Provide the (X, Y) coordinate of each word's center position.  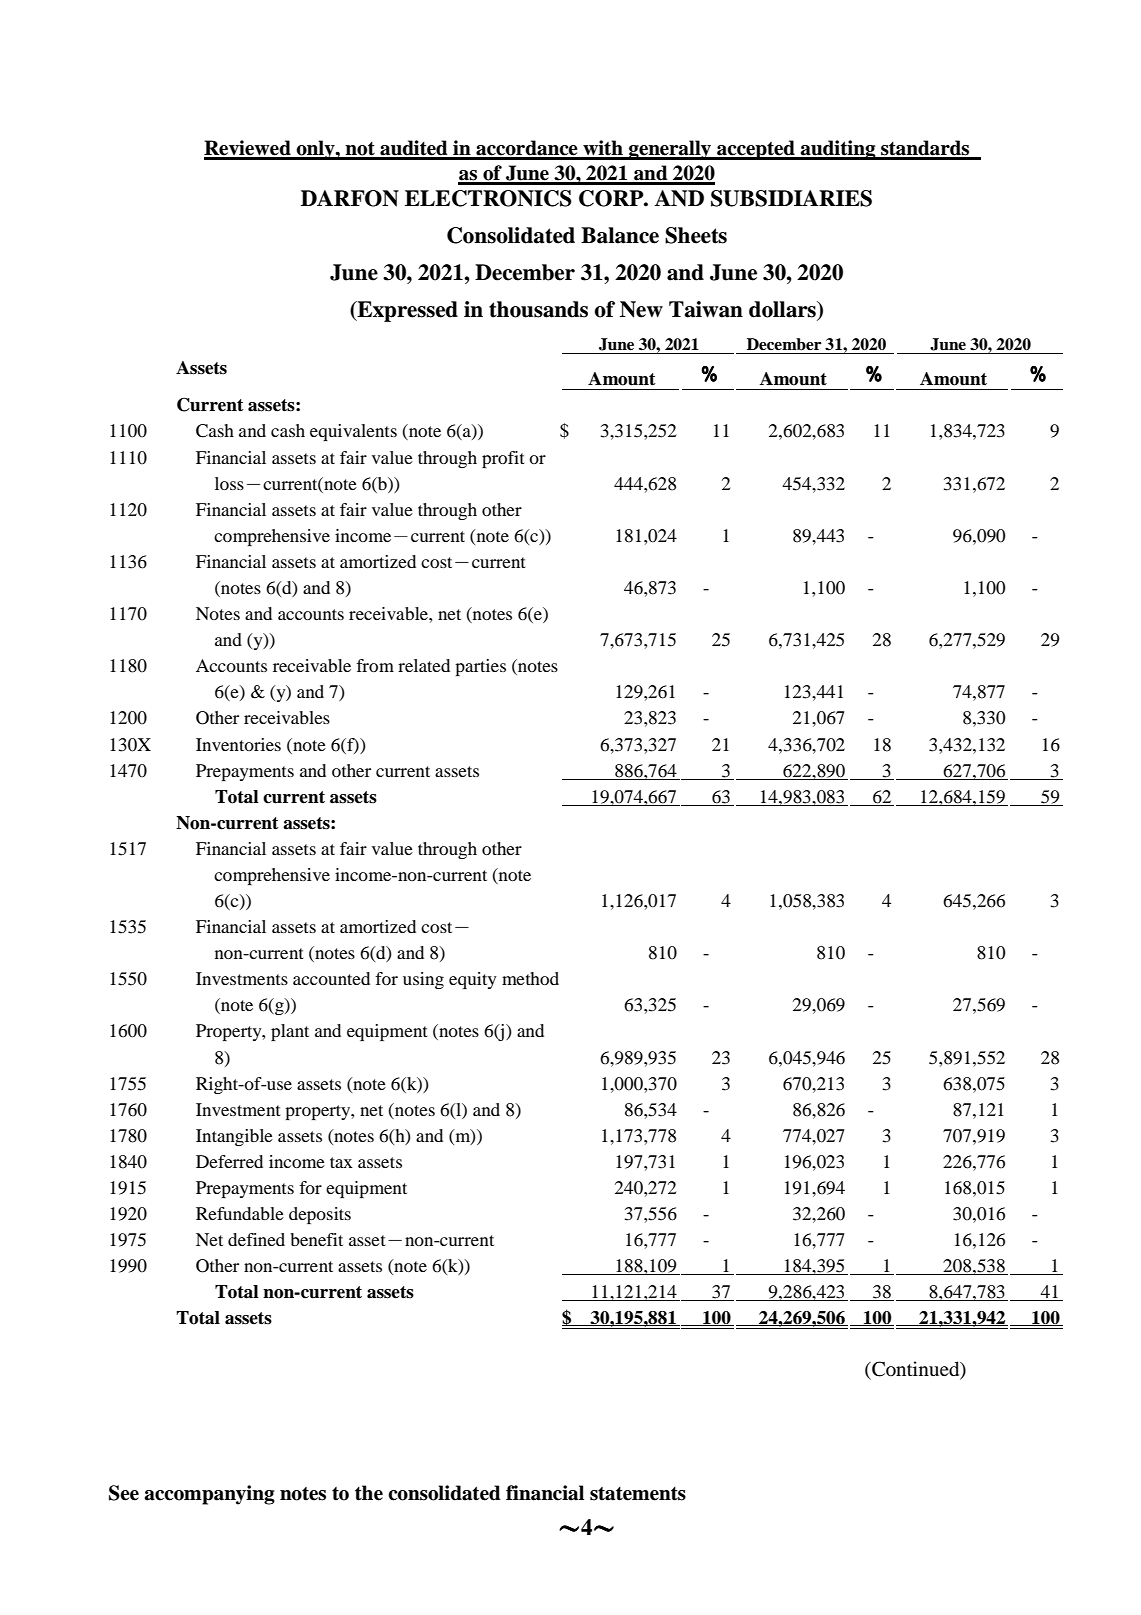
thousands (538, 309)
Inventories (238, 744)
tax (341, 1162)
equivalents (353, 432)
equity (473, 980)
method (530, 978)
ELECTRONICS (488, 198)
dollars (783, 310)
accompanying (209, 1495)
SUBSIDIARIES (791, 198)
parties (480, 667)
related (424, 665)
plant (290, 1032)
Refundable (240, 1213)
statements (638, 1494)
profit (503, 459)
